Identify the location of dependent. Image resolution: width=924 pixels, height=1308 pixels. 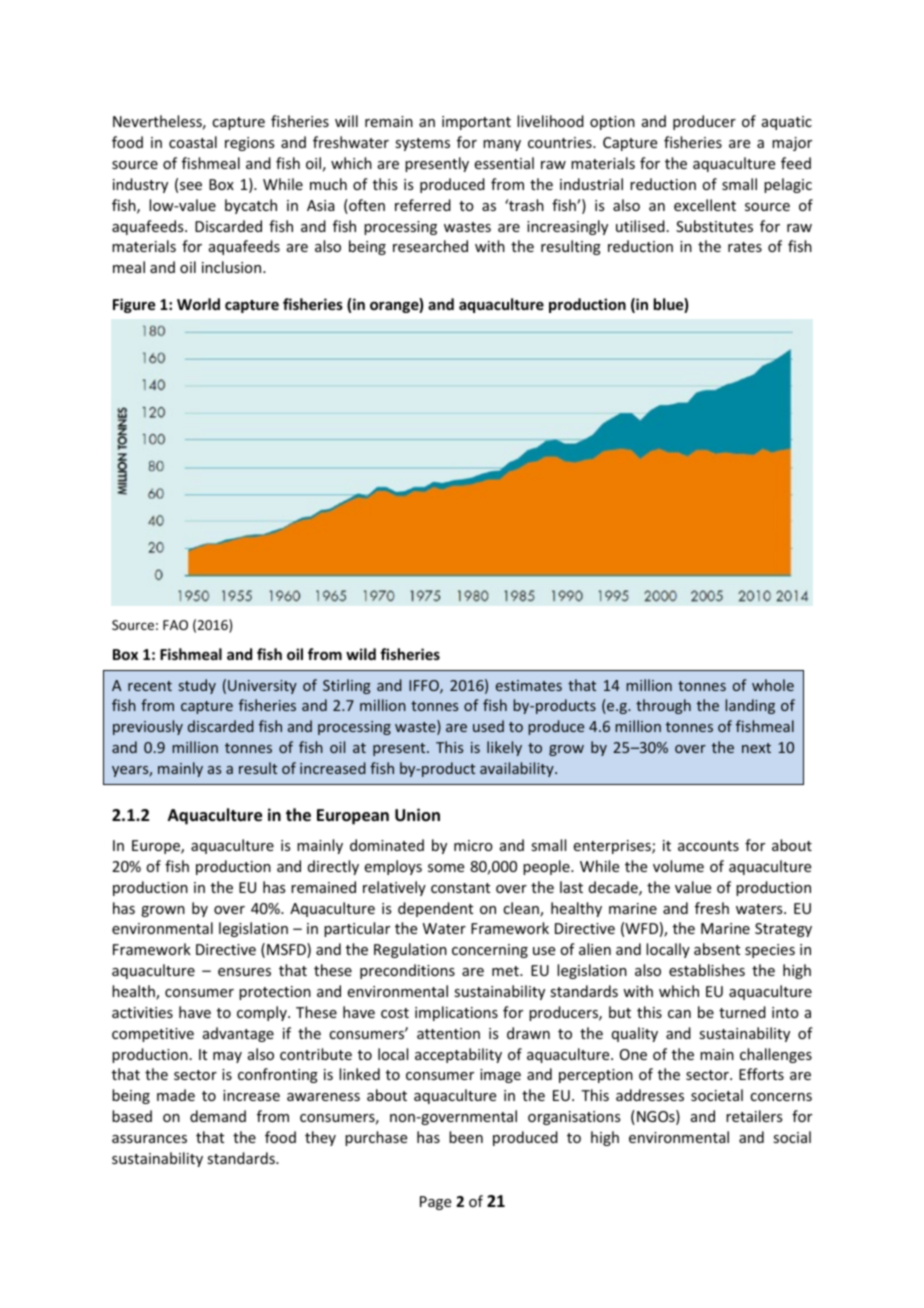
(435, 909).
